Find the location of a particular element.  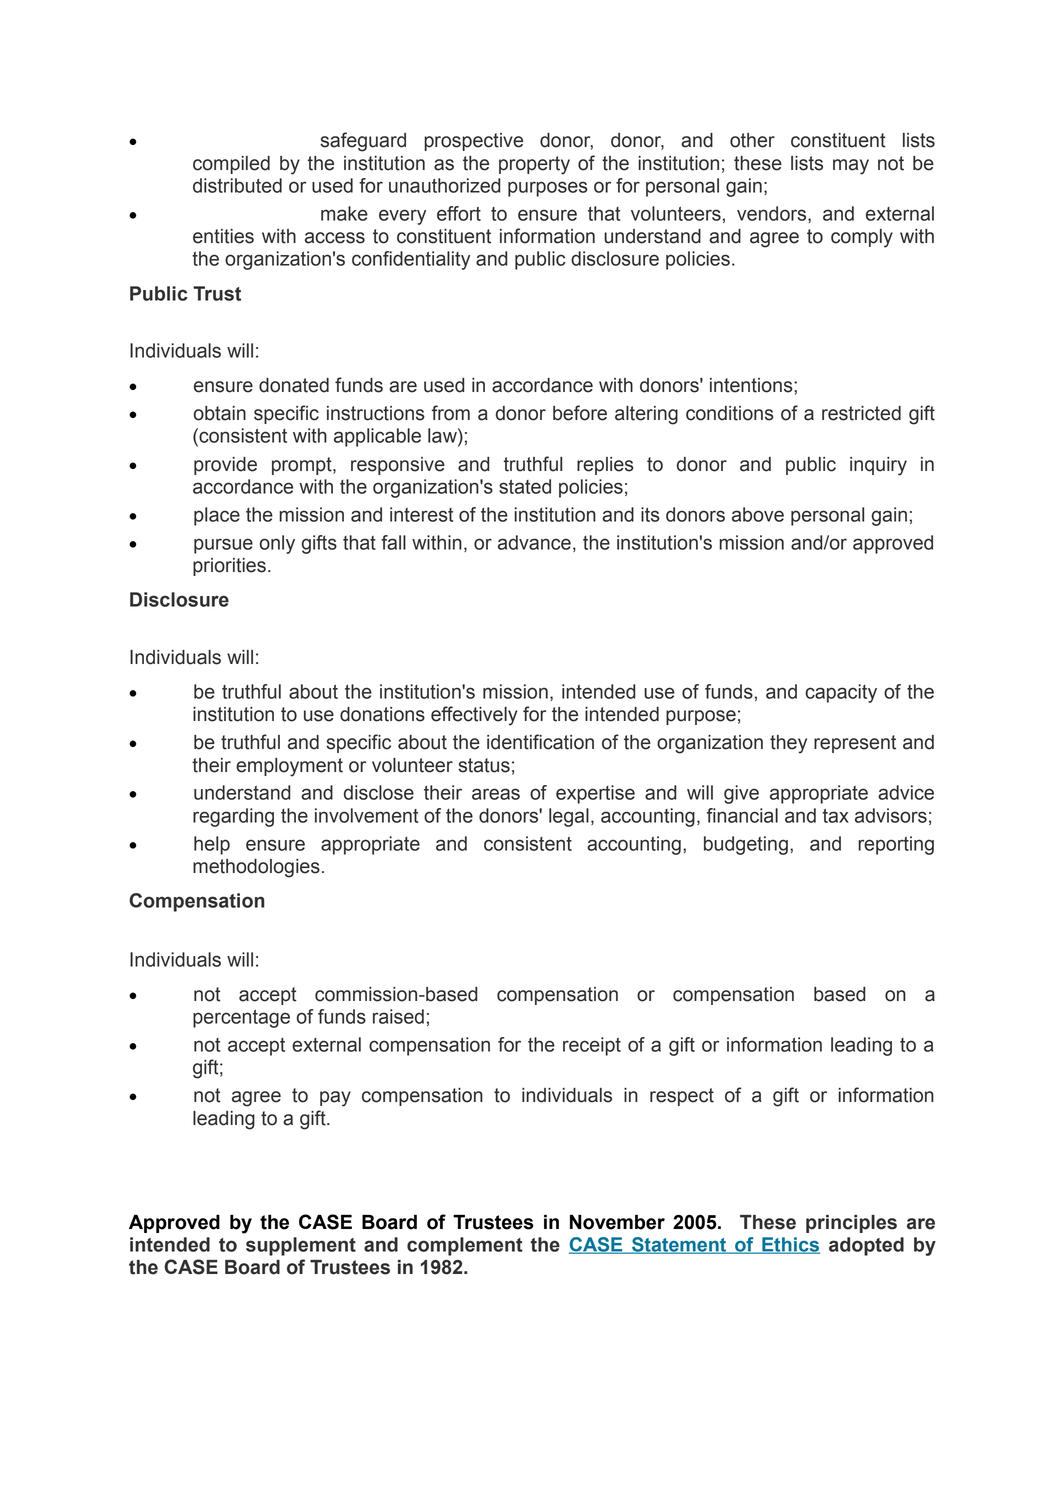

supplement is located at coordinates (301, 1246).
